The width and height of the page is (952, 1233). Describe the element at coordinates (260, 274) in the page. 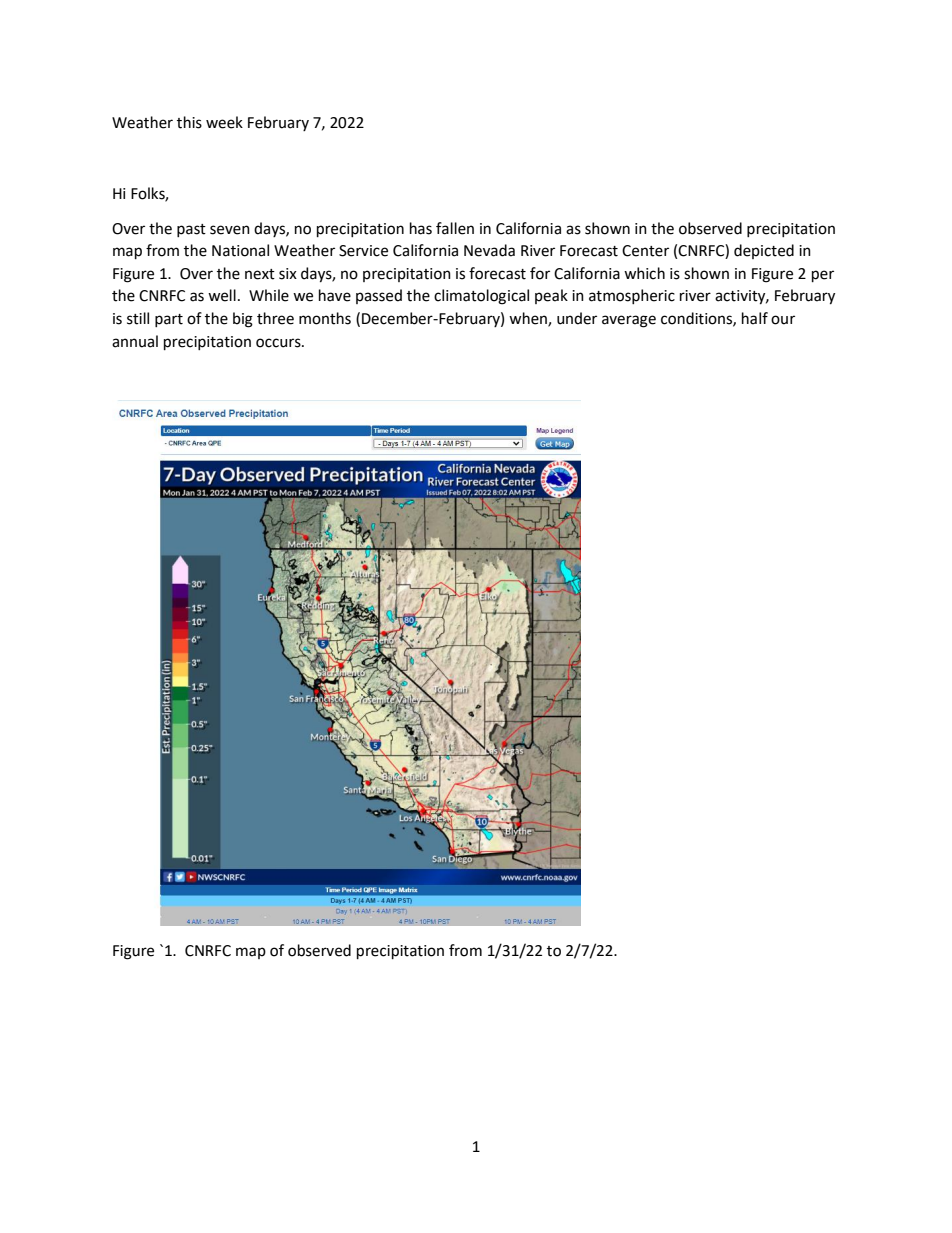

I see `next` at that location.
